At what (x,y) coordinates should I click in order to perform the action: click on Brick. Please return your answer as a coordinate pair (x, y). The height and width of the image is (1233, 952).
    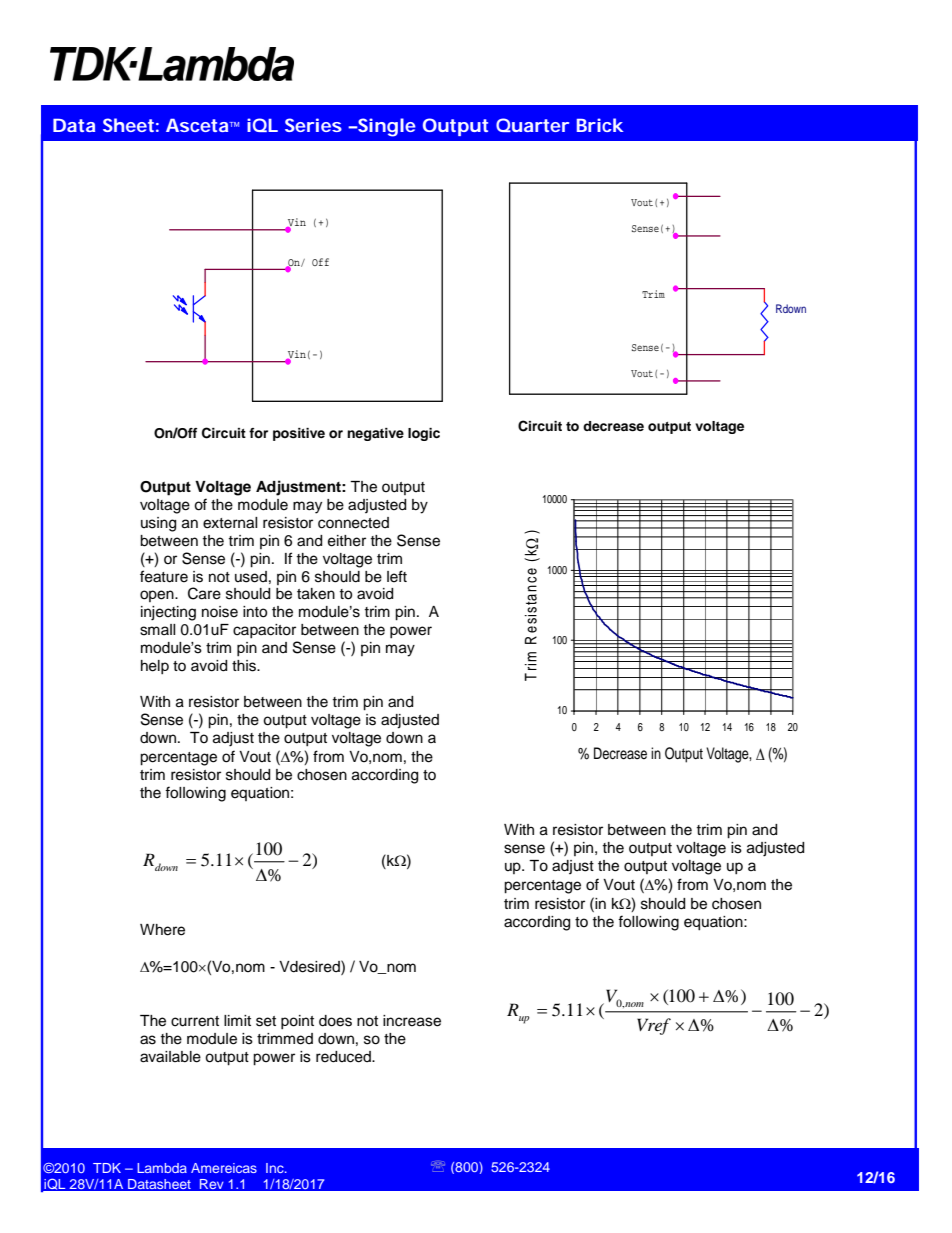
    Looking at the image, I should click on (600, 125).
